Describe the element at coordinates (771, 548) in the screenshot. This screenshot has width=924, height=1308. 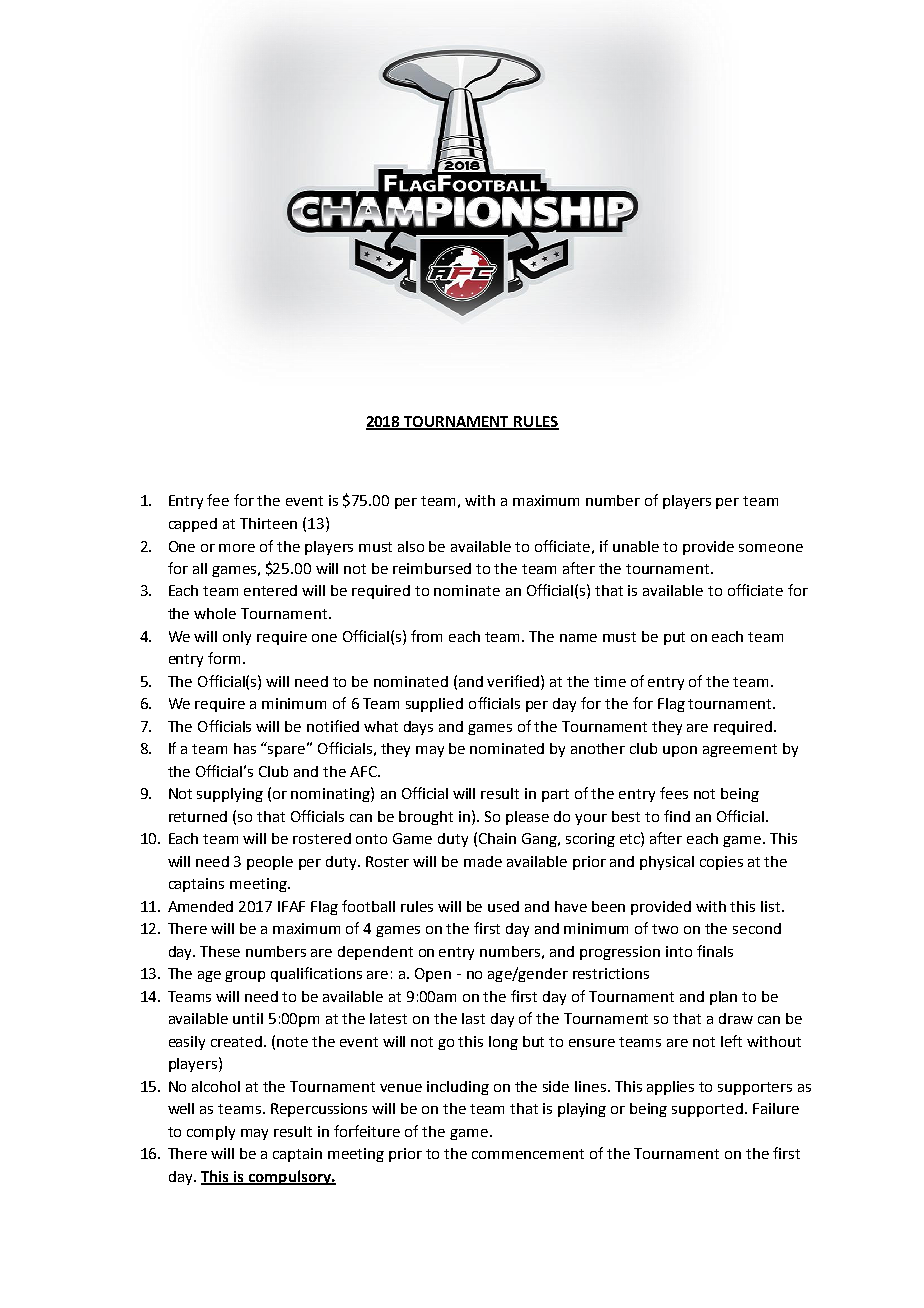
I see `someone` at that location.
